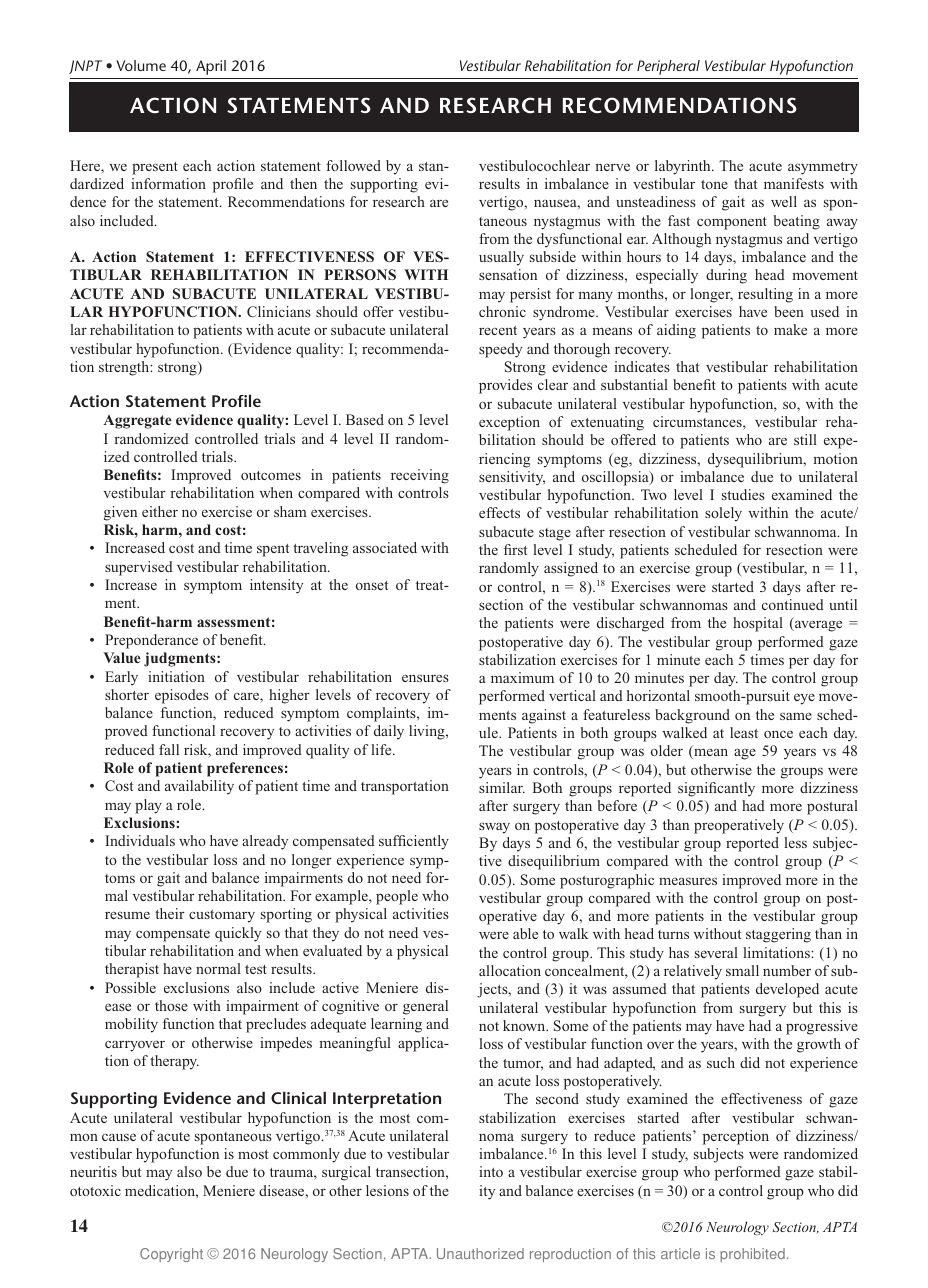 The height and width of the screenshot is (1288, 928). What do you see at coordinates (505, 386) in the screenshot?
I see `provides` at bounding box center [505, 386].
